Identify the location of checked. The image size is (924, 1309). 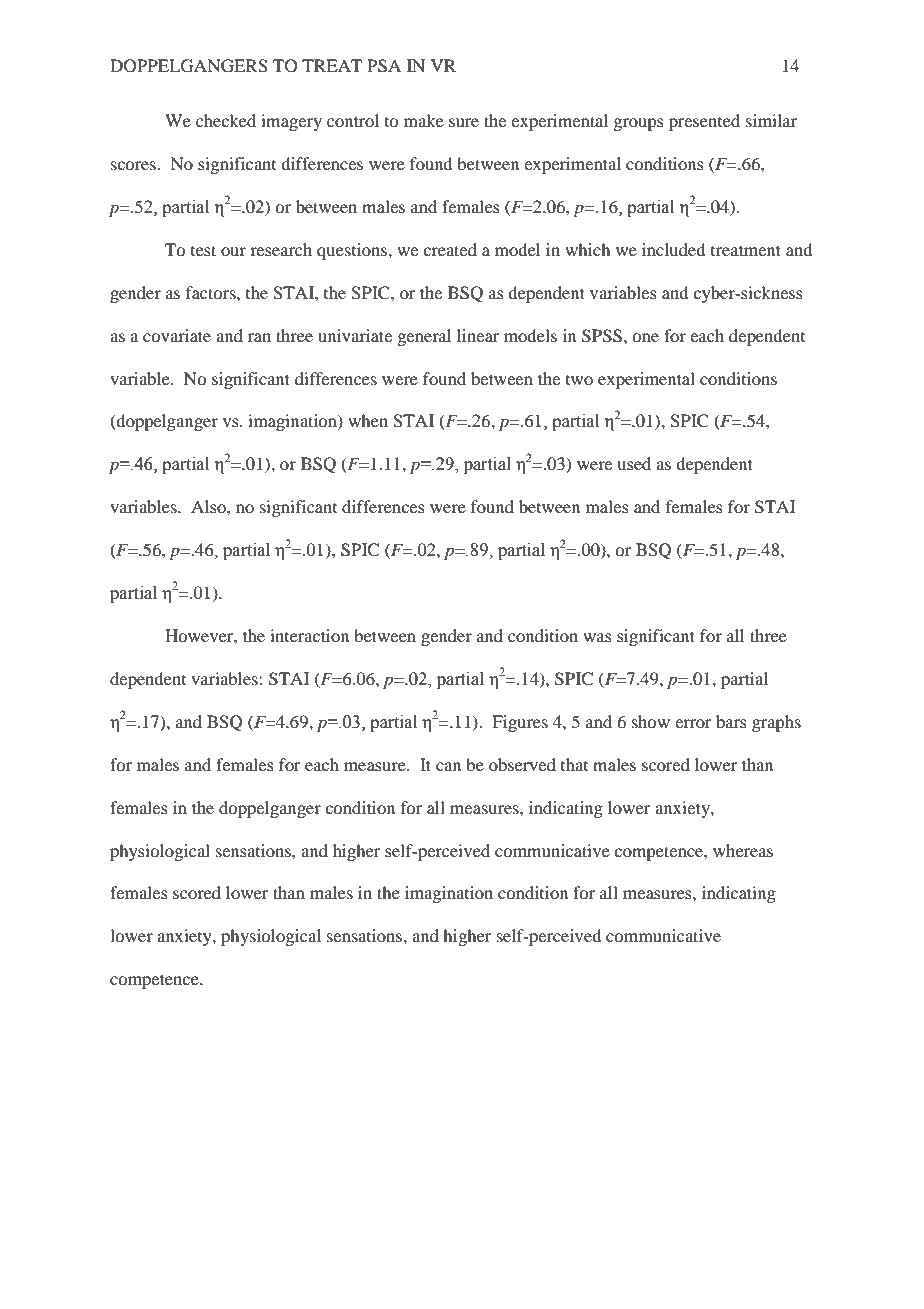
(226, 120).
